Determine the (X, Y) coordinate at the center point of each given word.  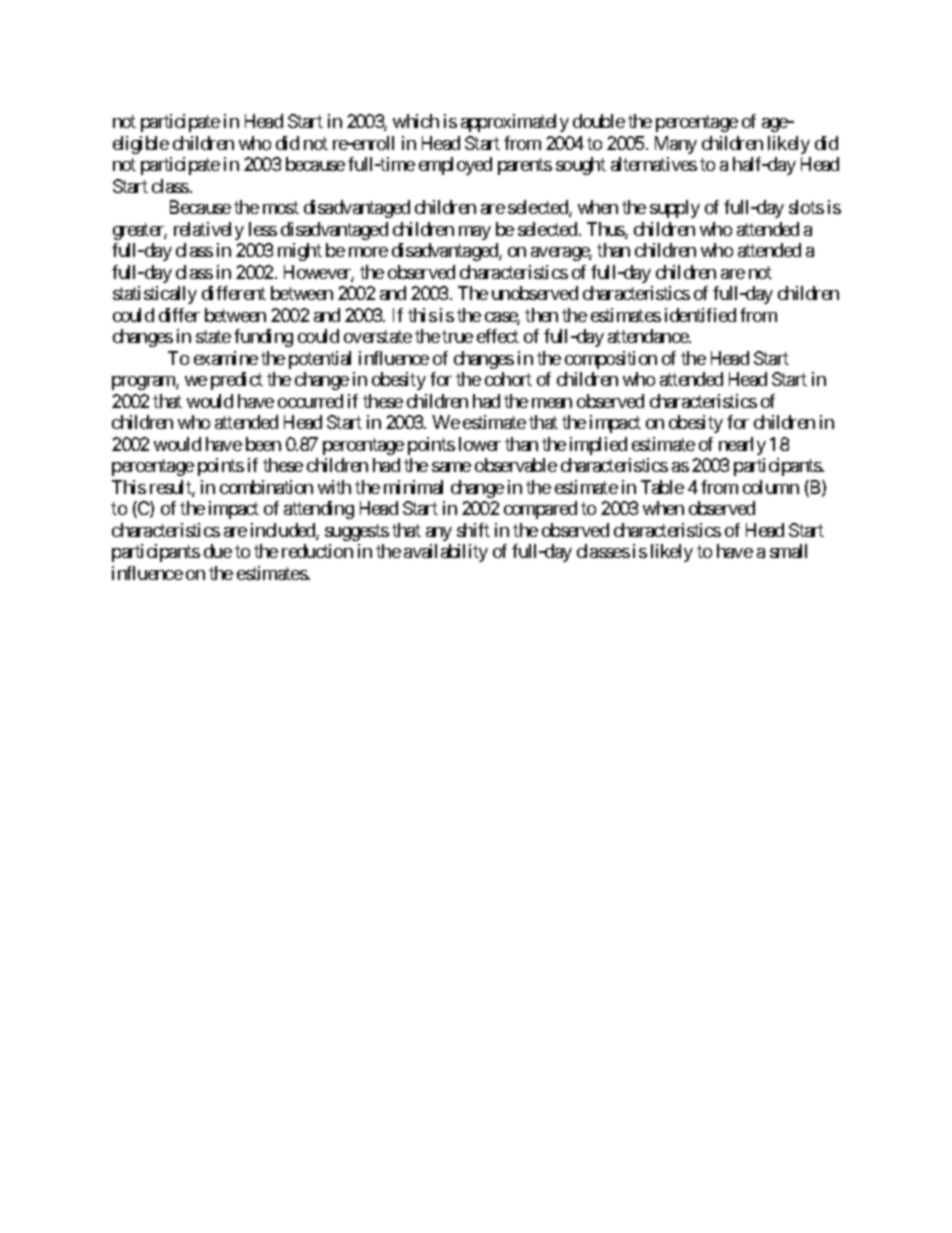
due (218, 551)
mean (552, 403)
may (475, 233)
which (416, 121)
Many (676, 145)
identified (700, 315)
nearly (742, 446)
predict (237, 381)
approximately (515, 123)
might (300, 252)
